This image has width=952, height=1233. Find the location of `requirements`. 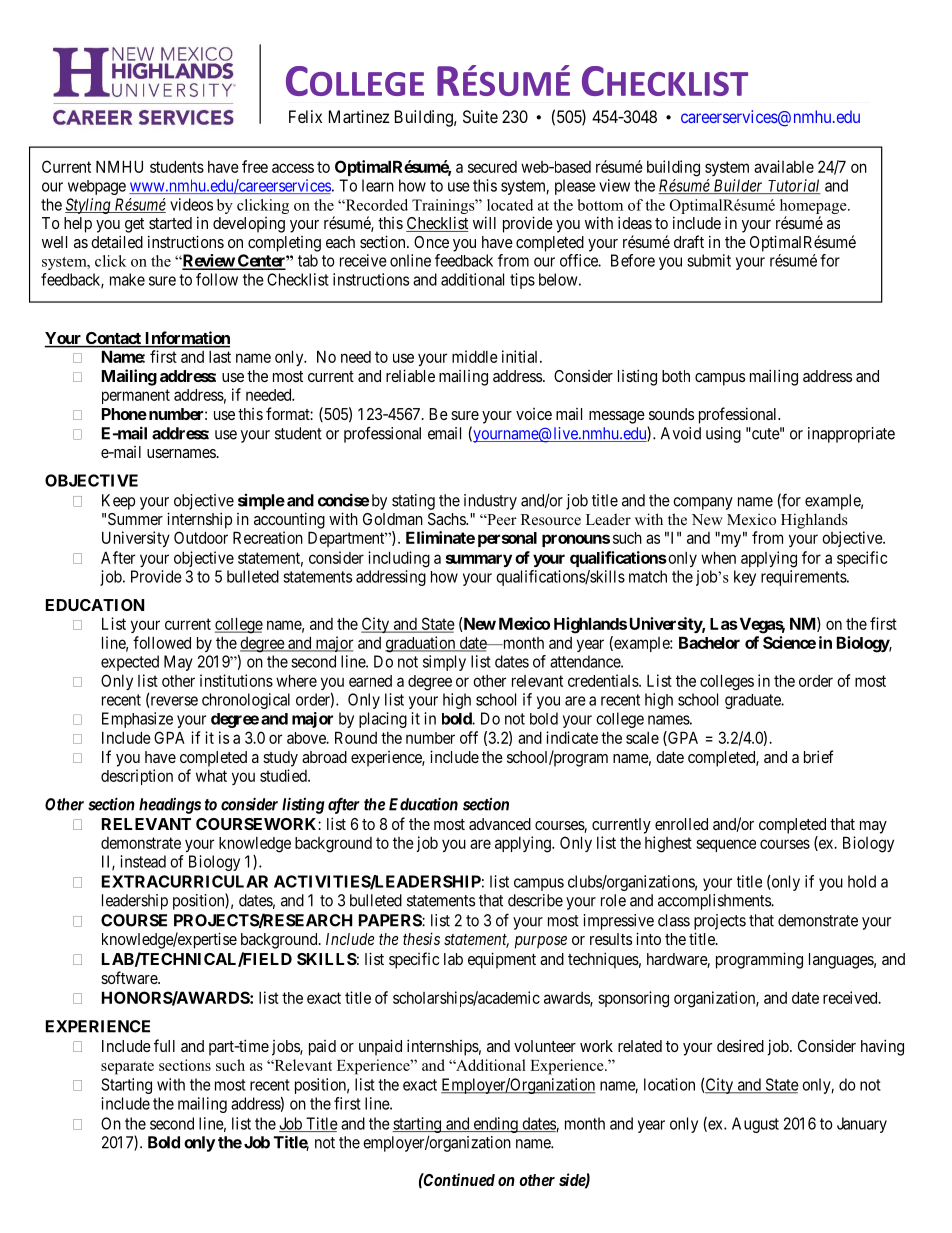

requirements is located at coordinates (804, 578).
